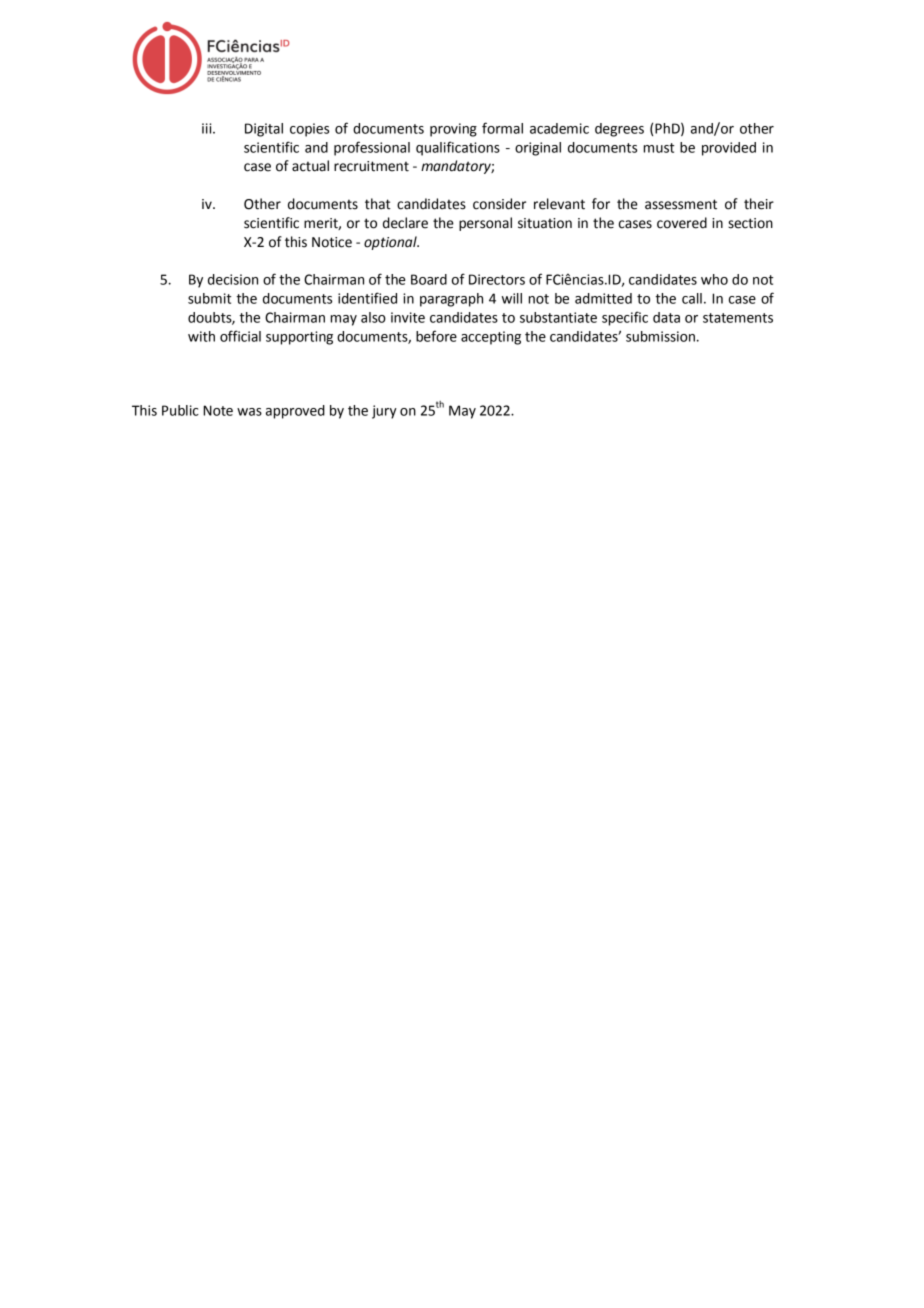 The height and width of the screenshot is (1308, 924). Describe the element at coordinates (391, 243) in the screenshot. I see `optional` at that location.
